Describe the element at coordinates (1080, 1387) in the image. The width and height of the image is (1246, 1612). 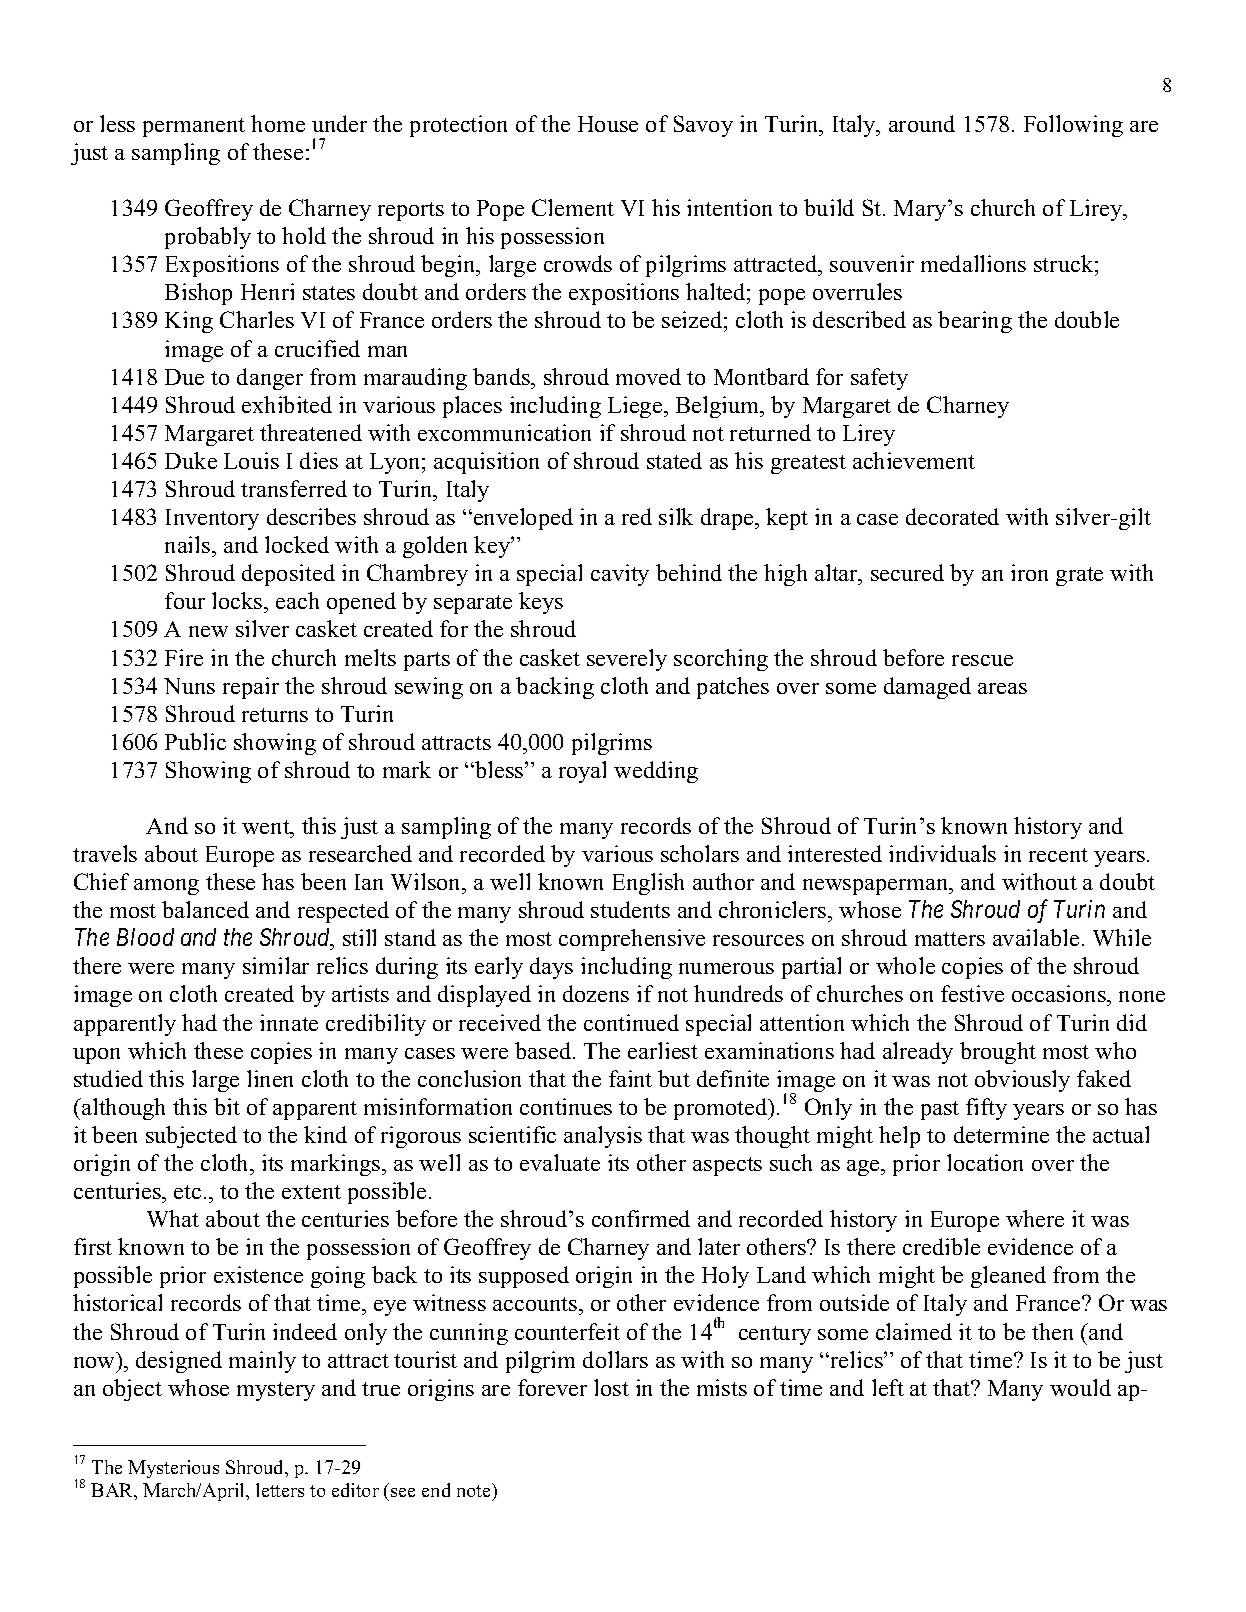
I see `would` at that location.
